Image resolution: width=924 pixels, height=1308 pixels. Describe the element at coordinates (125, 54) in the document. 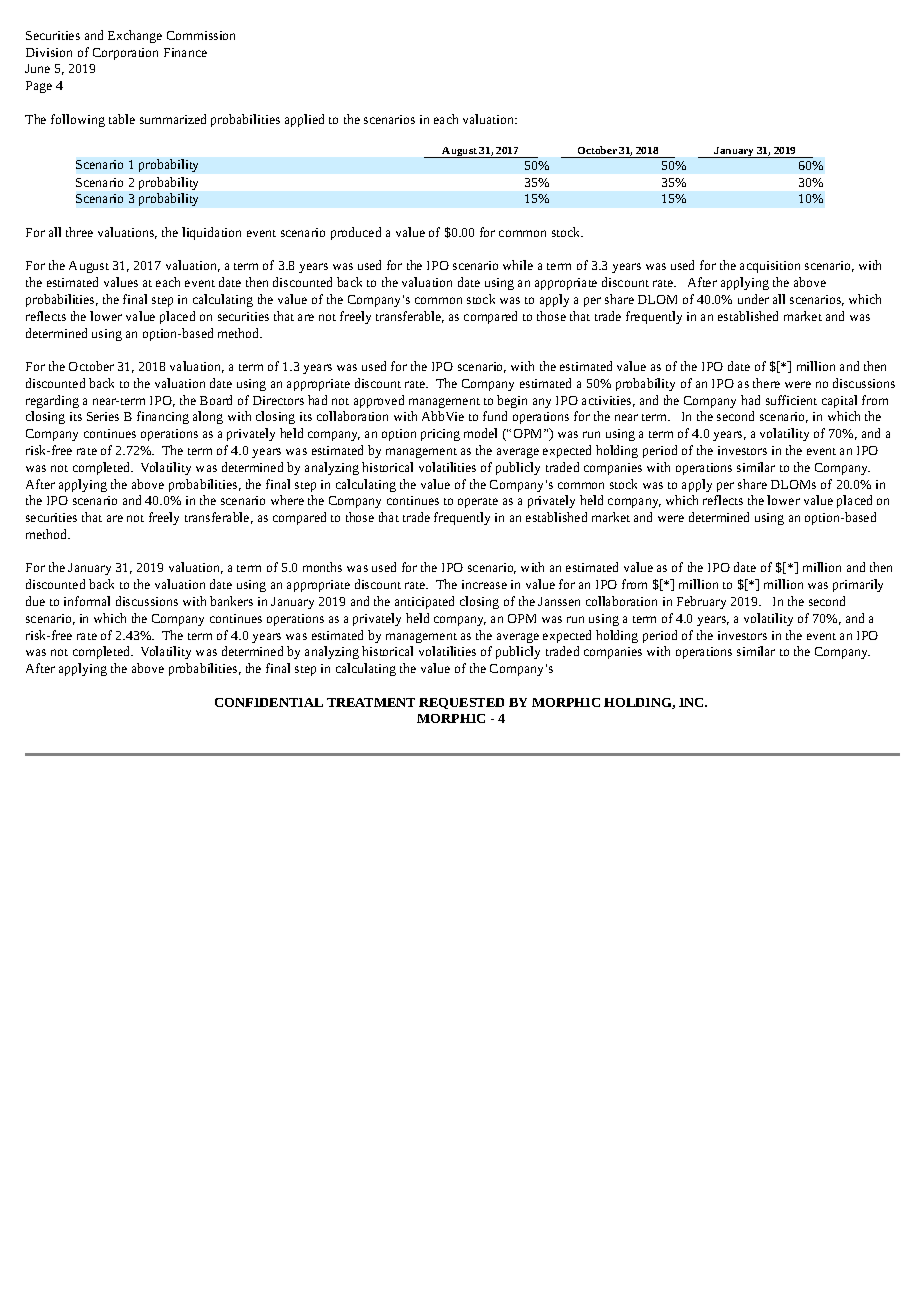

I see `Corporation` at that location.
